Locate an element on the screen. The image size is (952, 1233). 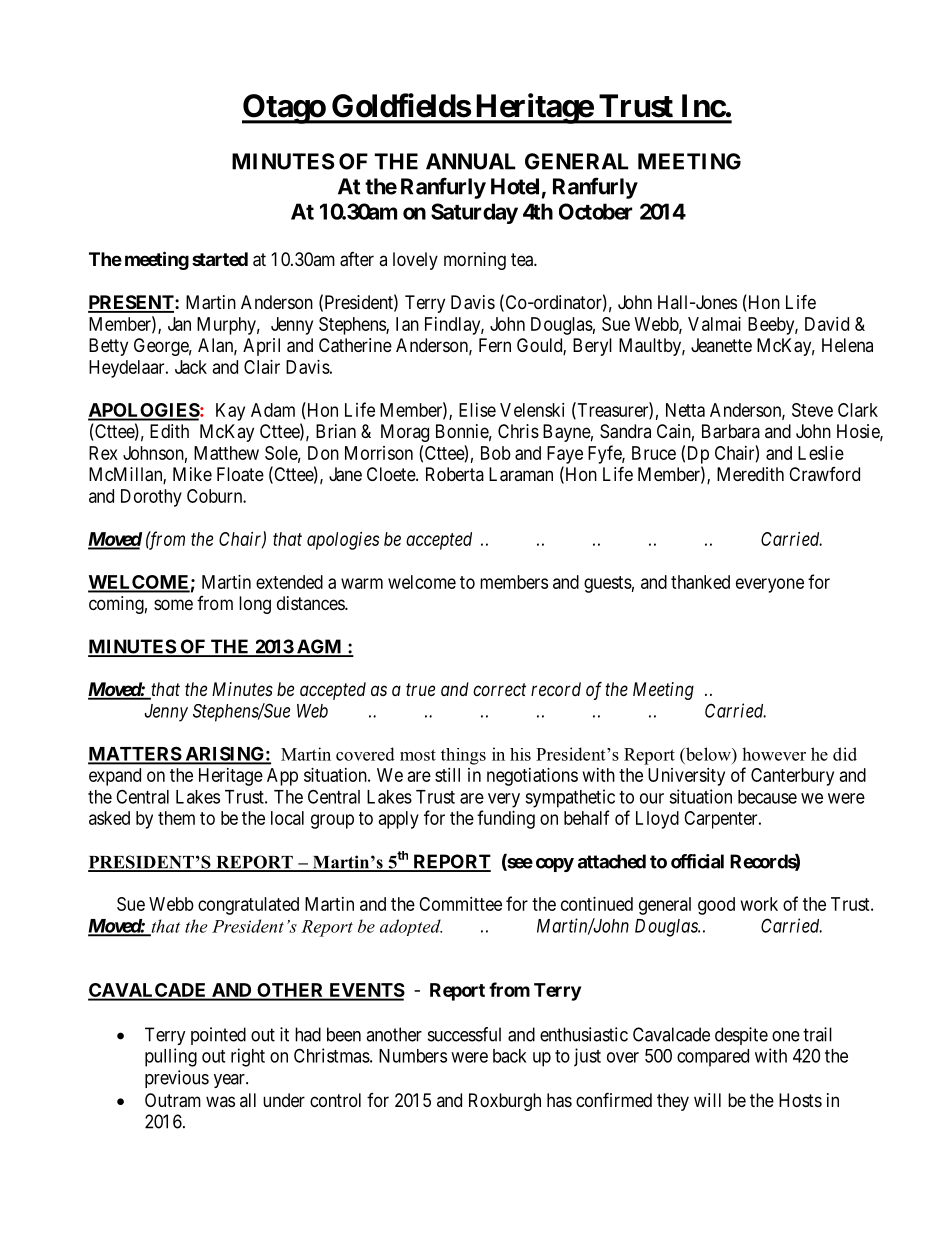
Crawford is located at coordinates (824, 474).
